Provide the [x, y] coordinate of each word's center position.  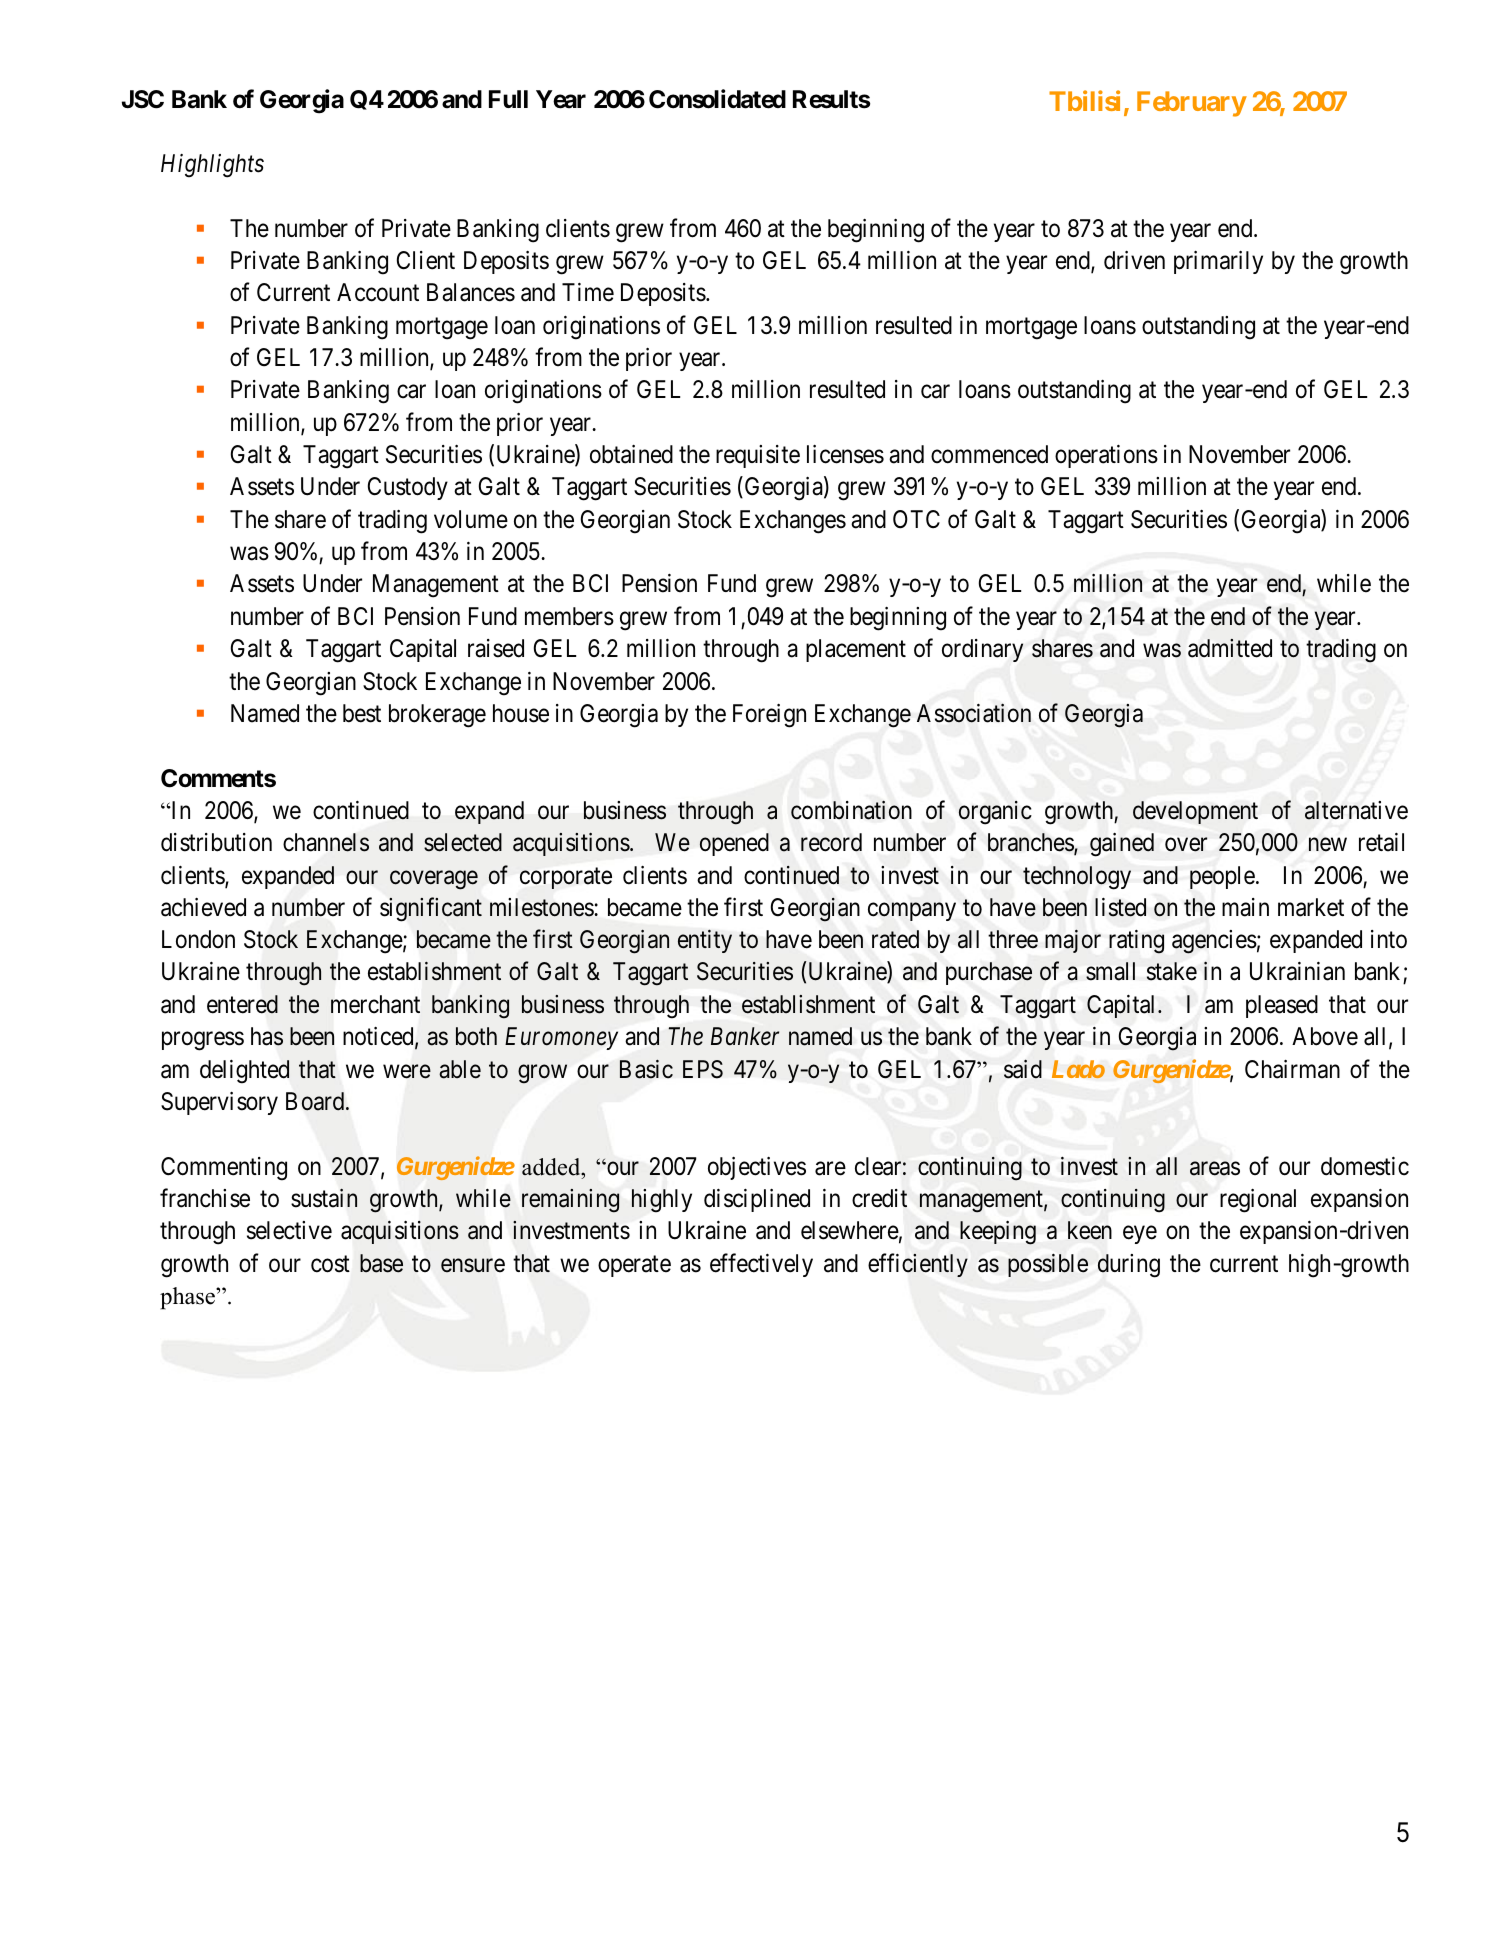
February [1192, 104]
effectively [761, 1265]
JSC [143, 99]
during [1129, 1266]
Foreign [769, 716]
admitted [1230, 648]
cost [330, 1264]
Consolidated [717, 99]
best [362, 713]
